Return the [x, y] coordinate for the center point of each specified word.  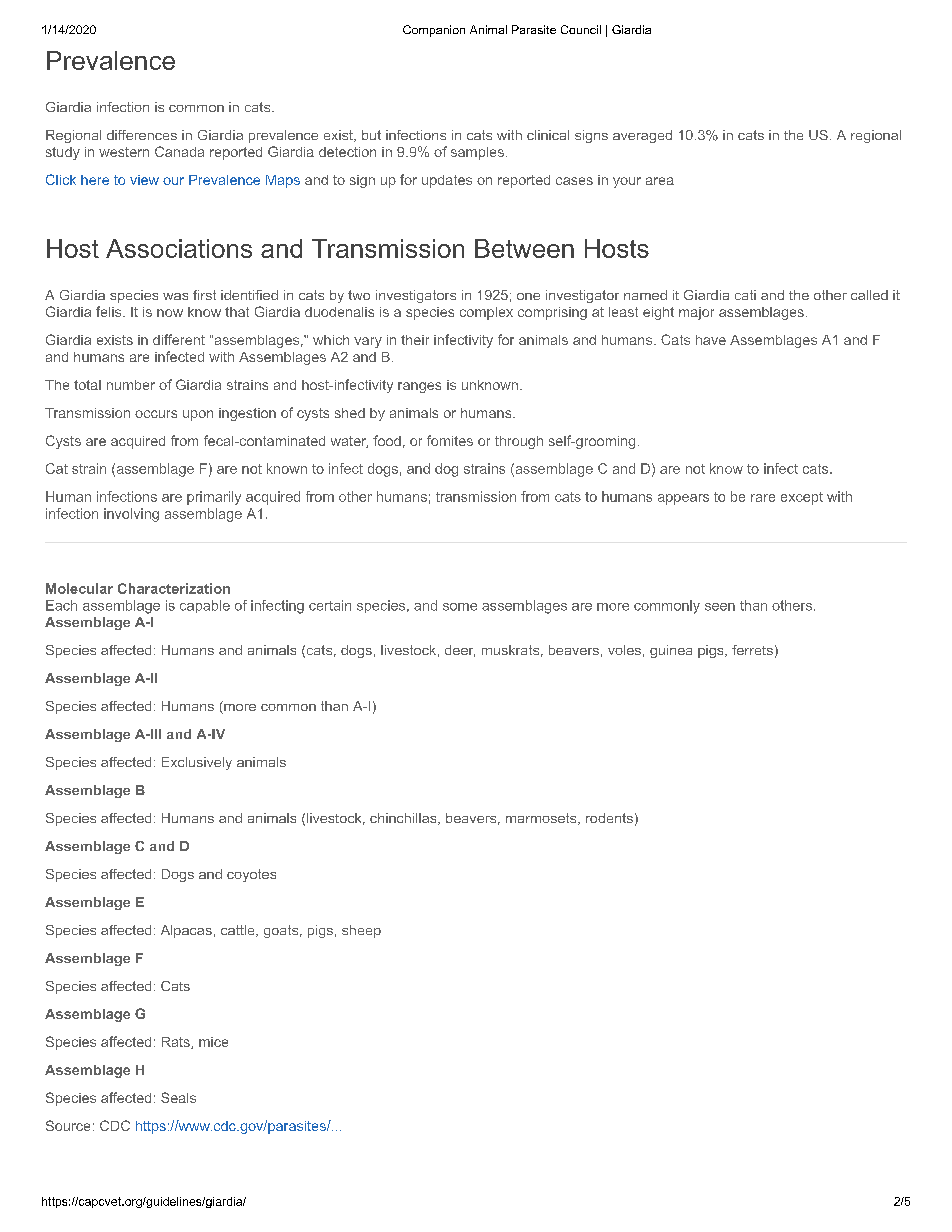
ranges [419, 387]
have [711, 340]
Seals [178, 1097]
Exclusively [197, 763]
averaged [642, 136]
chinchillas [404, 819]
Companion [434, 31]
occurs [156, 414]
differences [142, 135]
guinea [671, 651]
